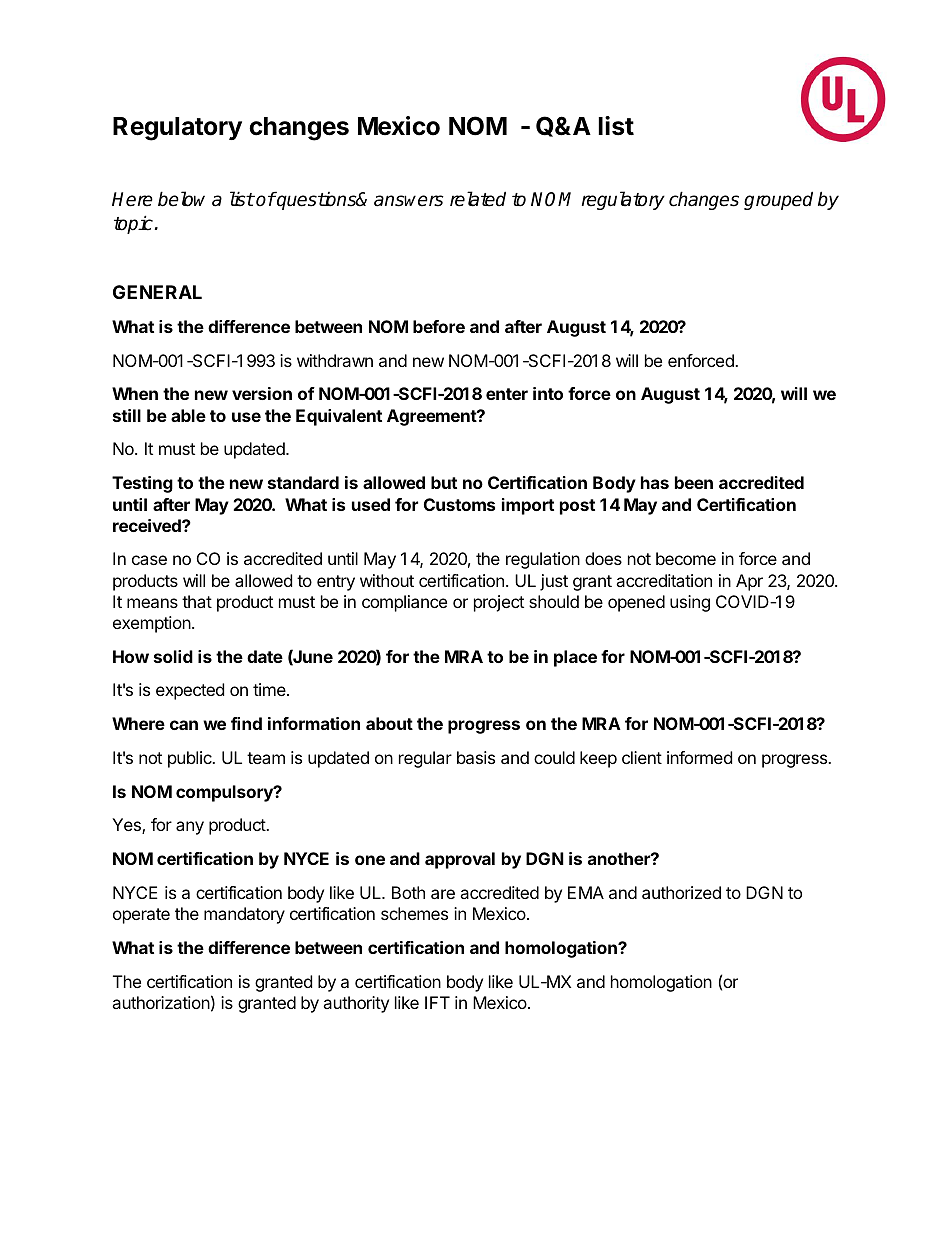 The height and width of the screenshot is (1233, 952). Describe the element at coordinates (197, 601) in the screenshot. I see `that` at that location.
